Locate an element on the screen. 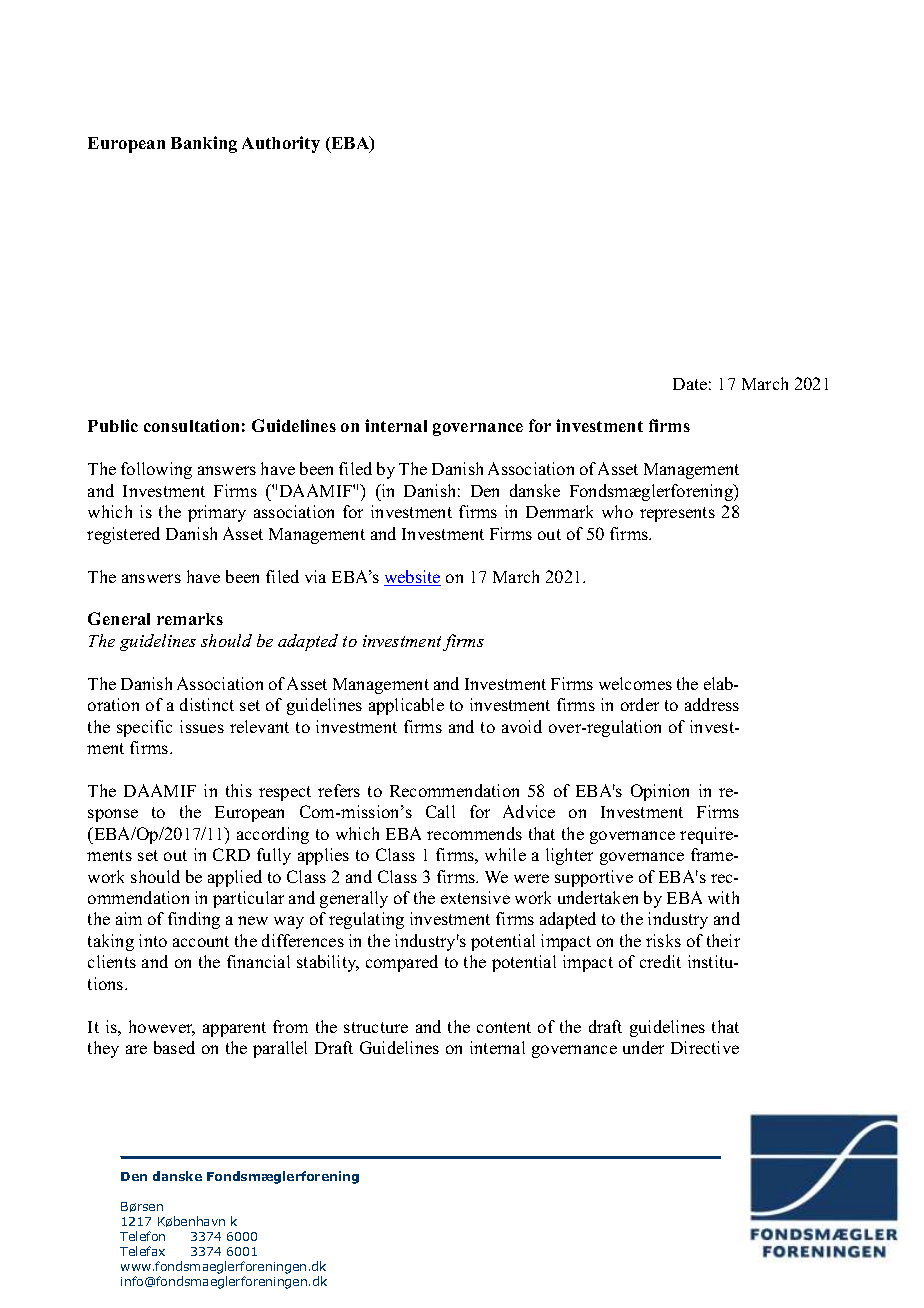 The image size is (924, 1308). Public is located at coordinates (113, 425).
